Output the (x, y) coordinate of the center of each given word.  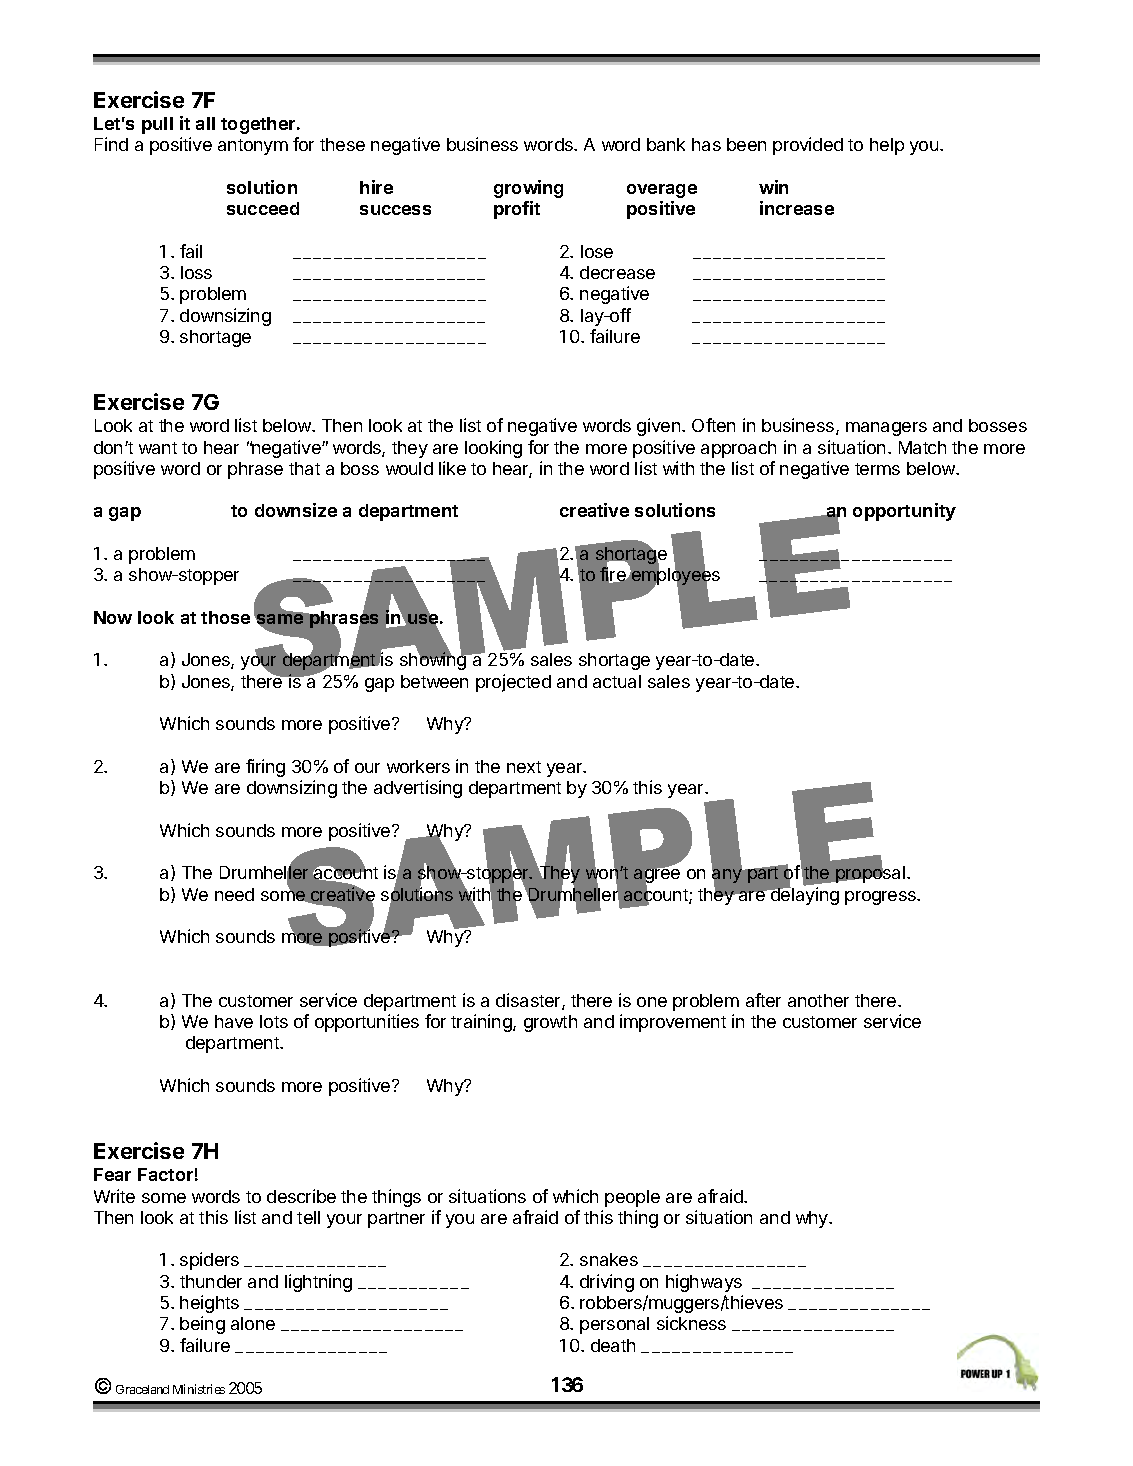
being (202, 1325)
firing (265, 768)
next (524, 767)
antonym (253, 147)
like (452, 468)
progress (881, 898)
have (234, 1021)
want (158, 448)
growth (550, 1023)
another (818, 1000)
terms (877, 469)
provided (808, 146)
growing (528, 189)
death (613, 1345)
